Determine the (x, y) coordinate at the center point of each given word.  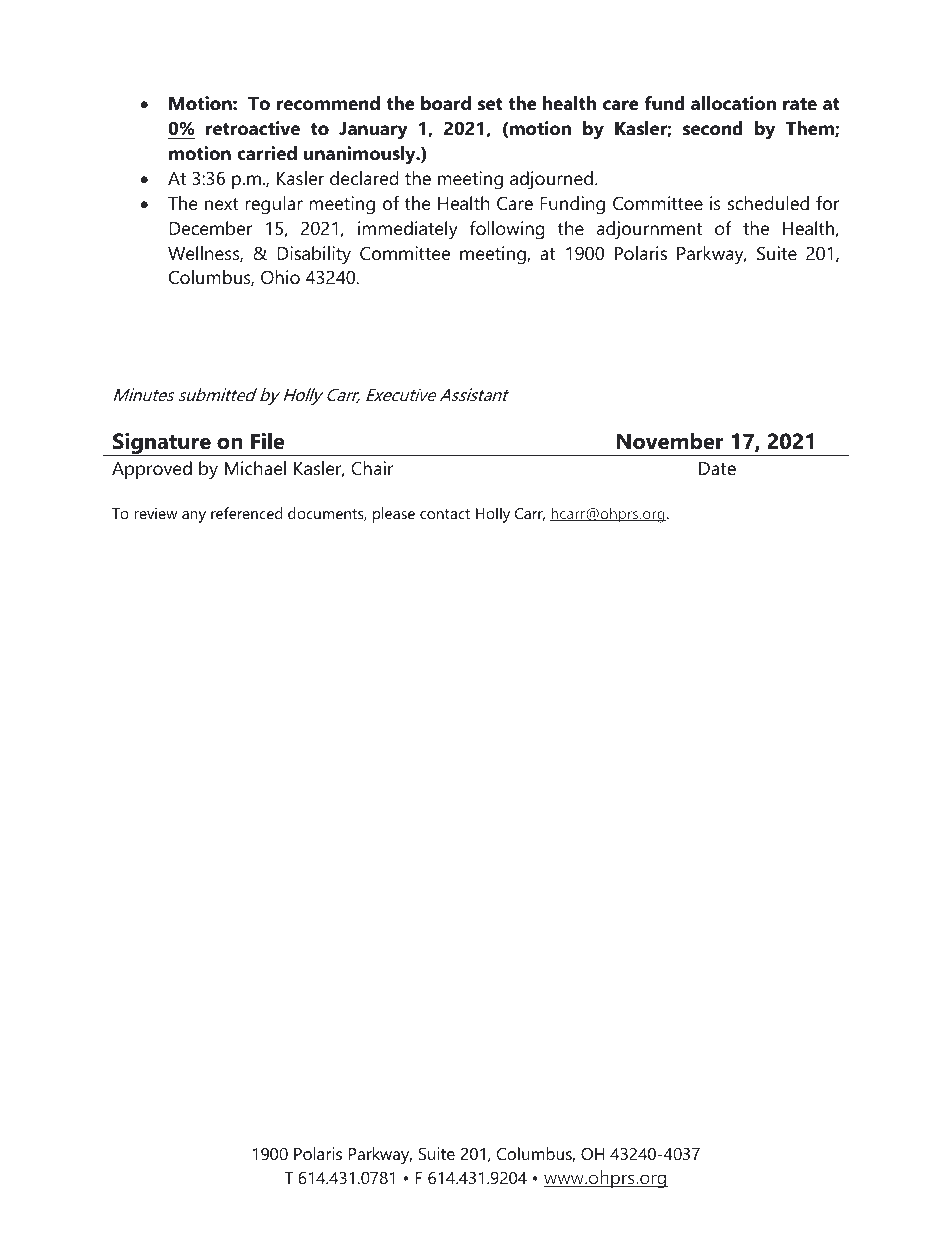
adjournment (649, 230)
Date (717, 468)
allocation (733, 103)
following (507, 230)
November (670, 441)
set (490, 104)
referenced (246, 513)
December (210, 228)
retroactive (253, 128)
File (268, 441)
